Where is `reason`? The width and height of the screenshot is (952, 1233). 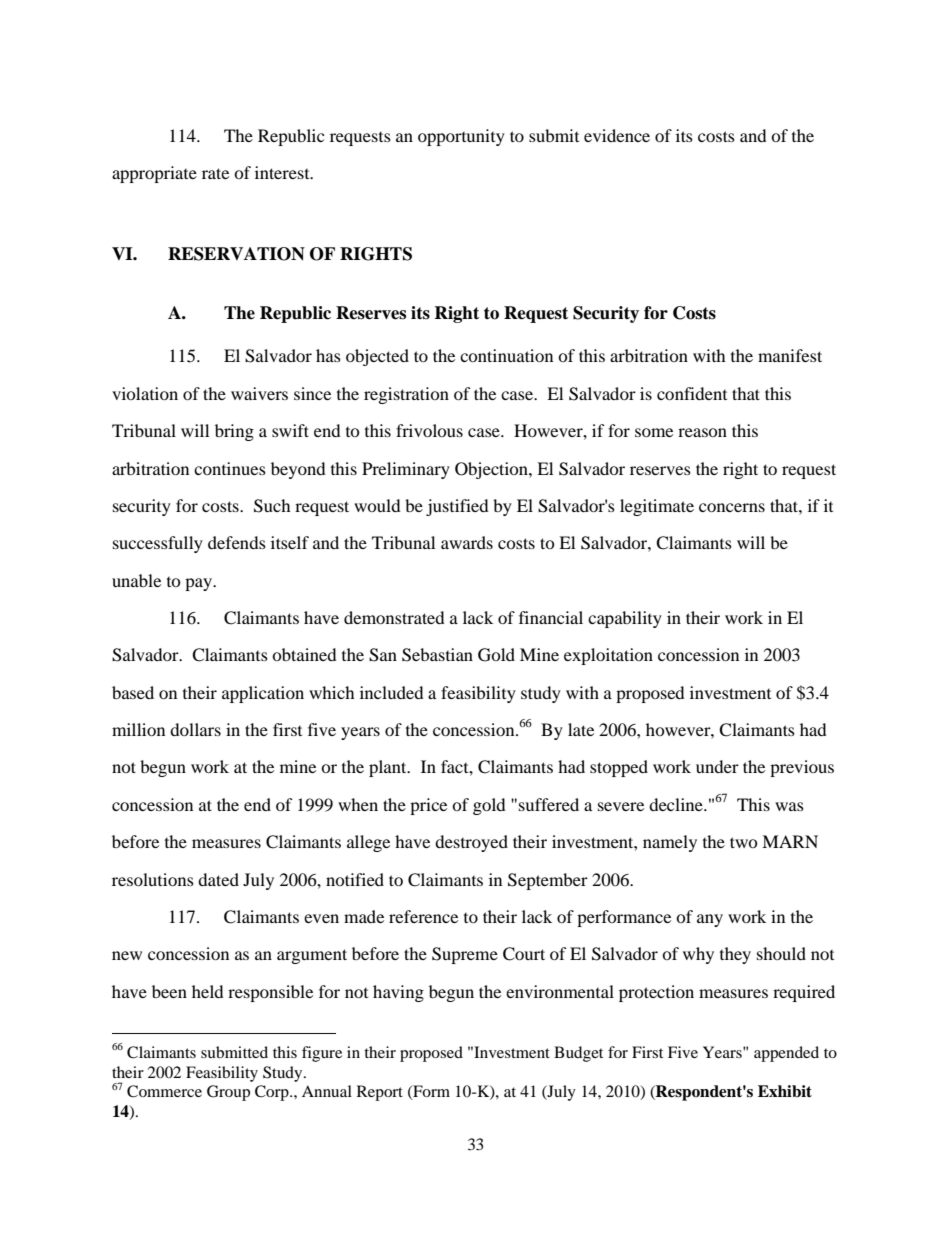 reason is located at coordinates (702, 432).
